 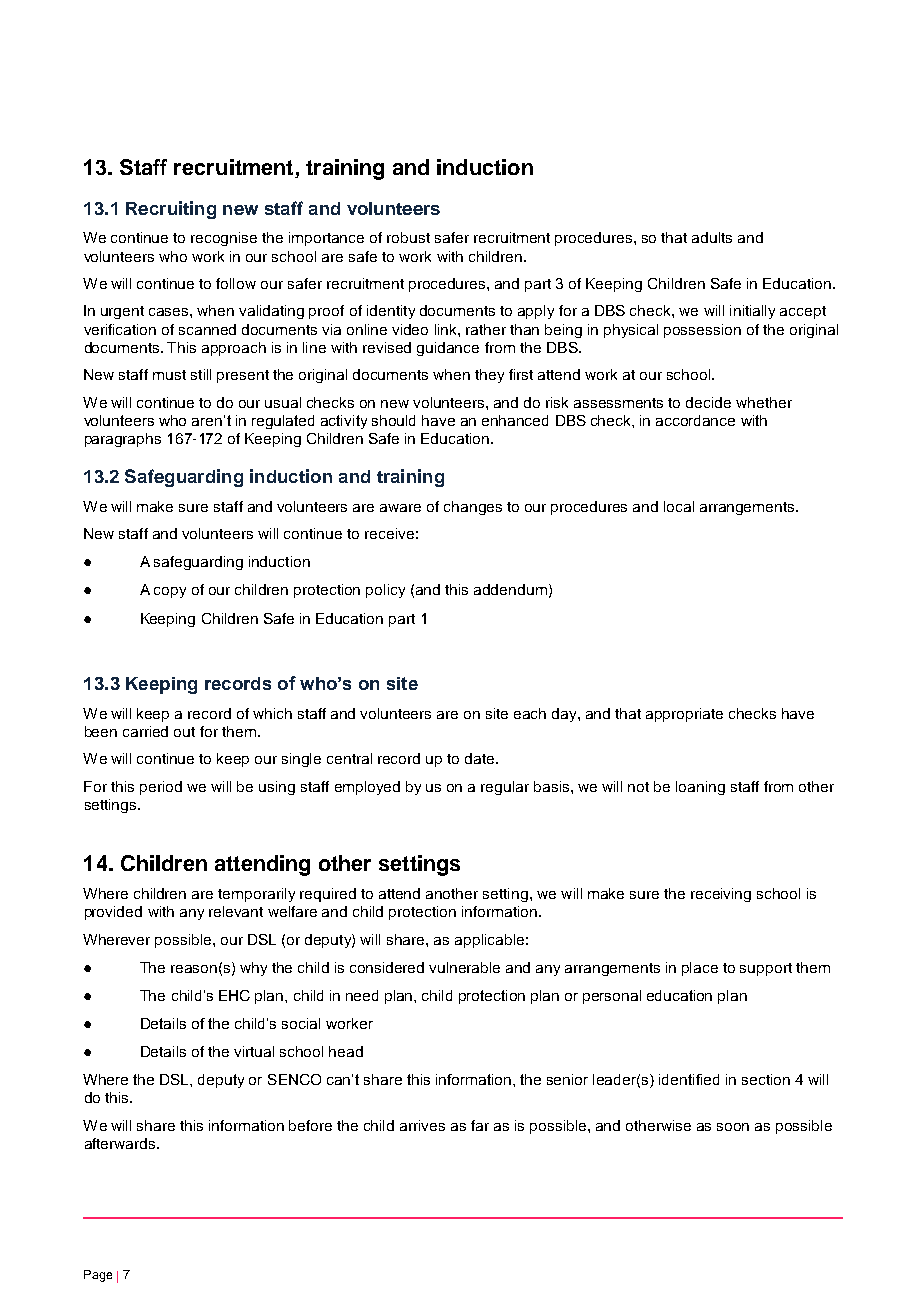 What do you see at coordinates (733, 1127) in the document?
I see `soon` at bounding box center [733, 1127].
